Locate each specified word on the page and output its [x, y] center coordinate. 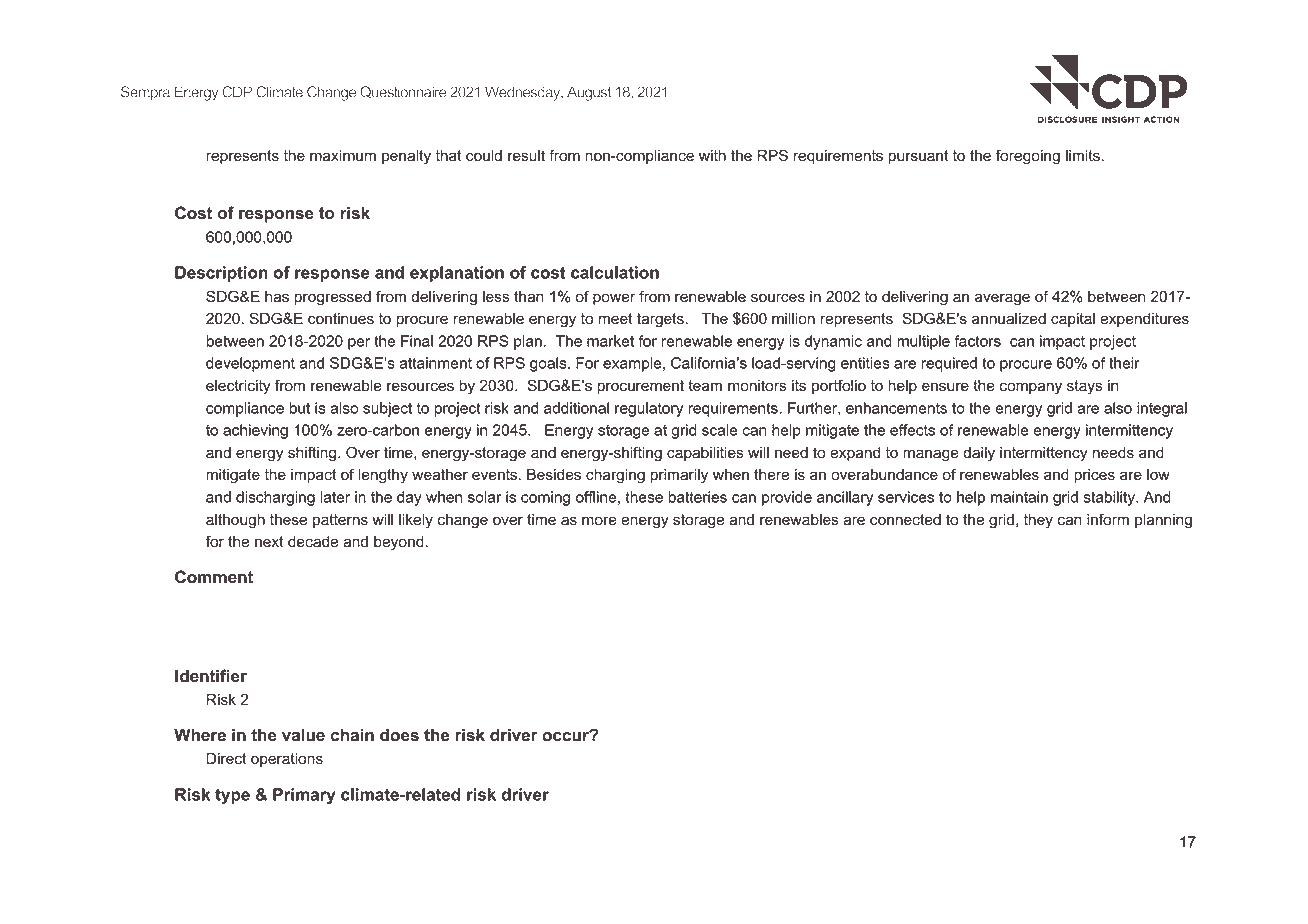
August [589, 93]
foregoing [1028, 157]
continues [341, 319]
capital [1073, 320]
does [399, 735]
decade [313, 542]
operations [287, 760]
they [1038, 521]
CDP [237, 92]
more [599, 521]
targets [661, 320]
